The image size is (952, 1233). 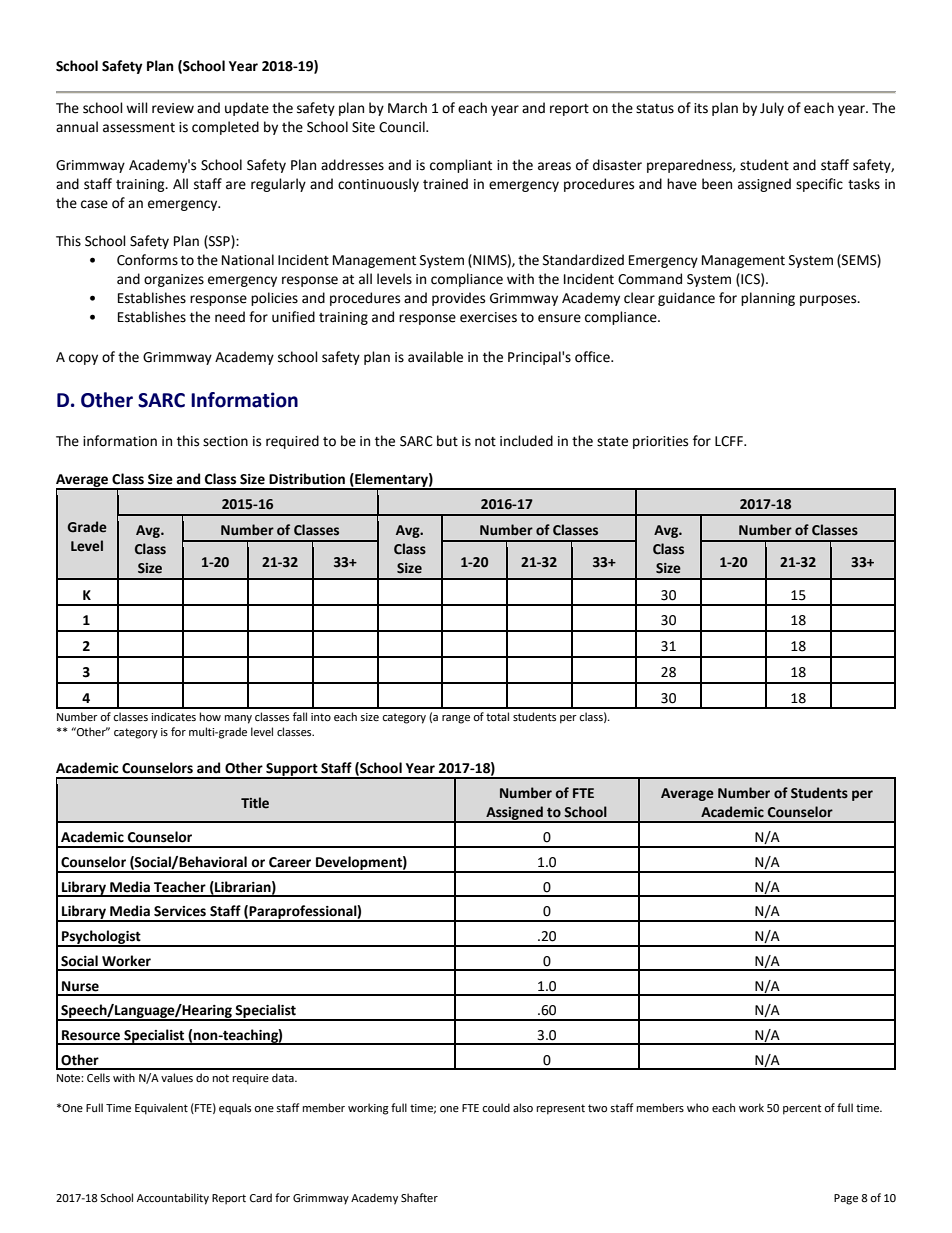 I want to click on Accountability, so click(x=173, y=1199).
